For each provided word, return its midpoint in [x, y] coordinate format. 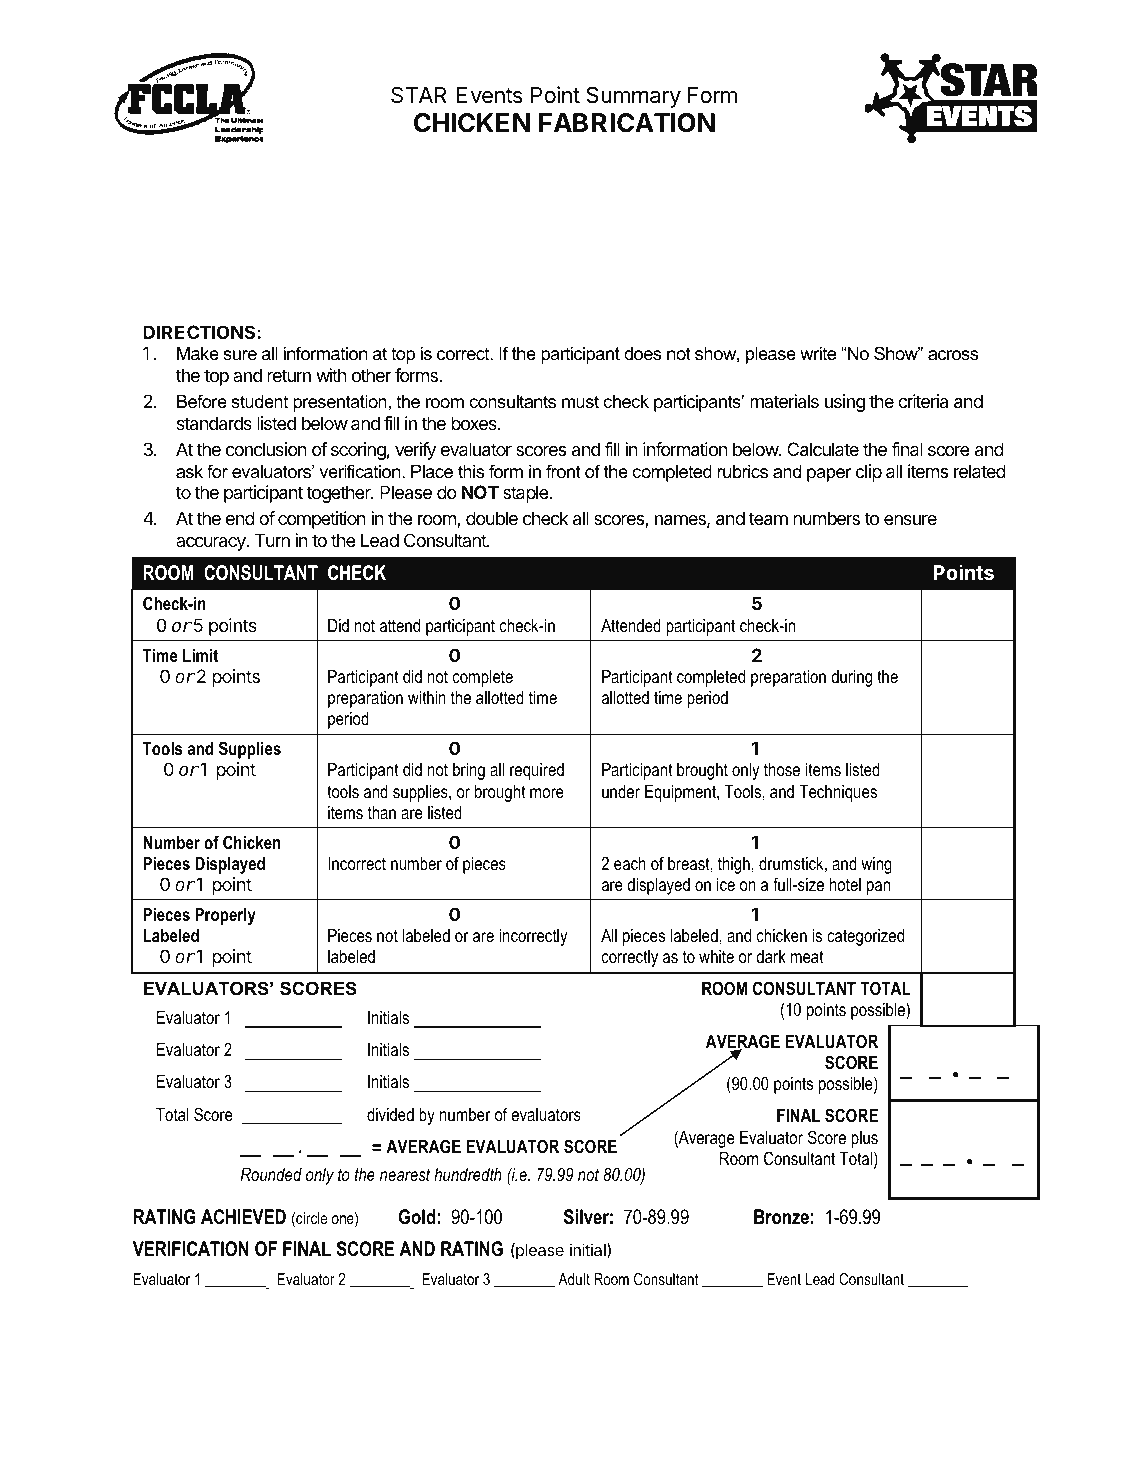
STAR [419, 95]
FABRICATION [627, 123]
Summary [633, 97]
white [716, 956]
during [851, 678]
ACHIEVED [243, 1217]
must [580, 401]
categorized [865, 937]
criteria [923, 401]
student [259, 401]
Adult [574, 1279]
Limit [200, 655]
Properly [225, 916]
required [537, 771]
